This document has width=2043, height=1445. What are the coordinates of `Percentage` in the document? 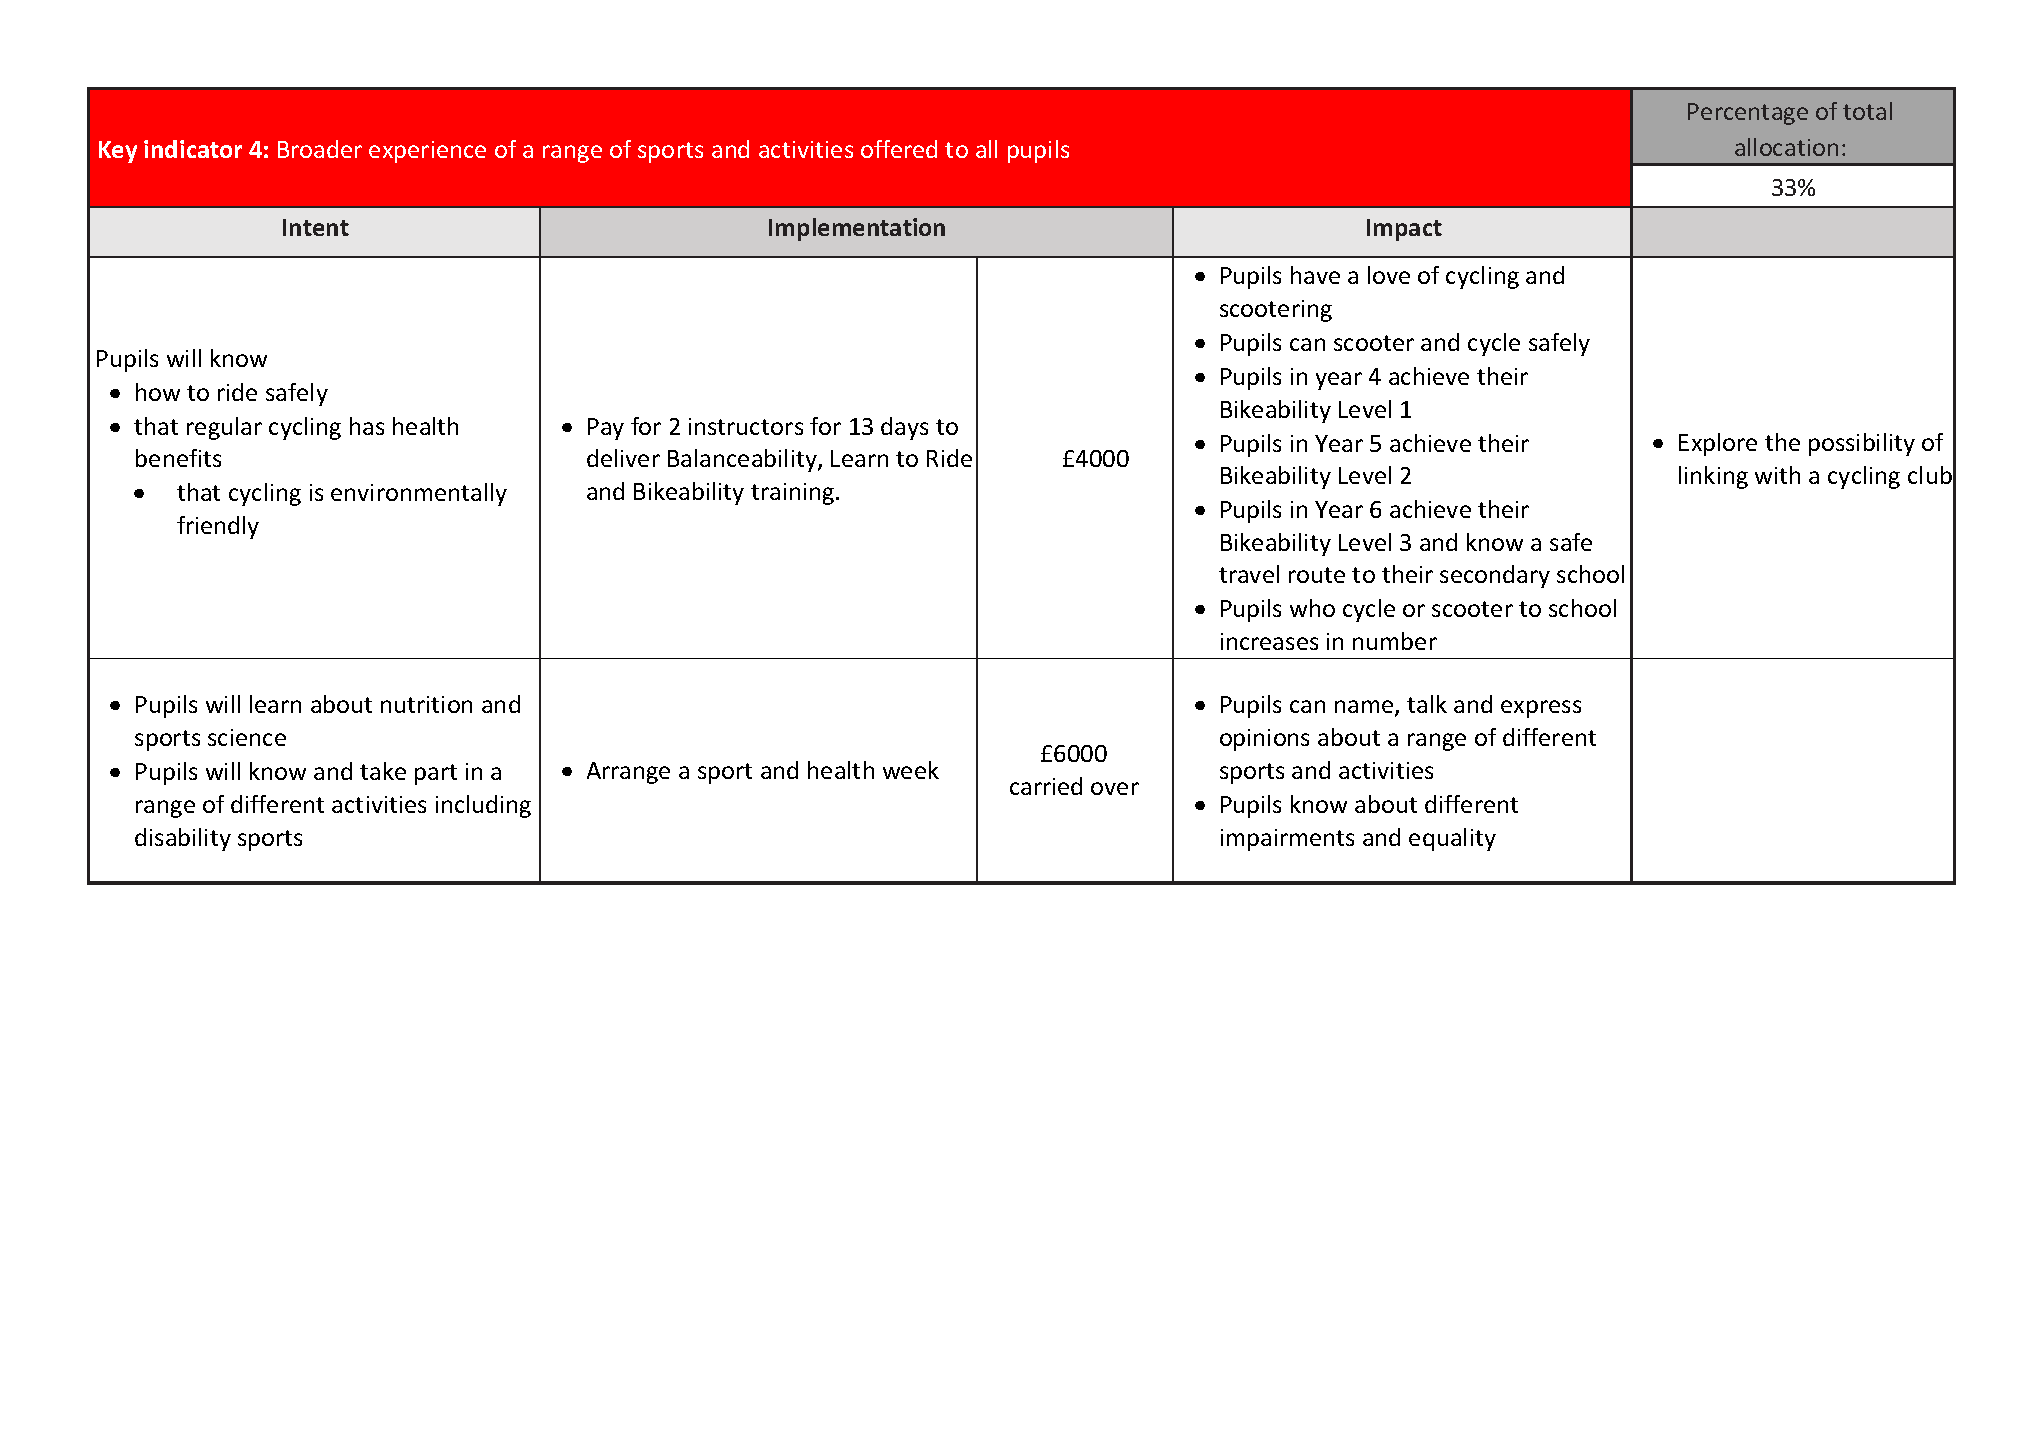 It's located at (1748, 114).
